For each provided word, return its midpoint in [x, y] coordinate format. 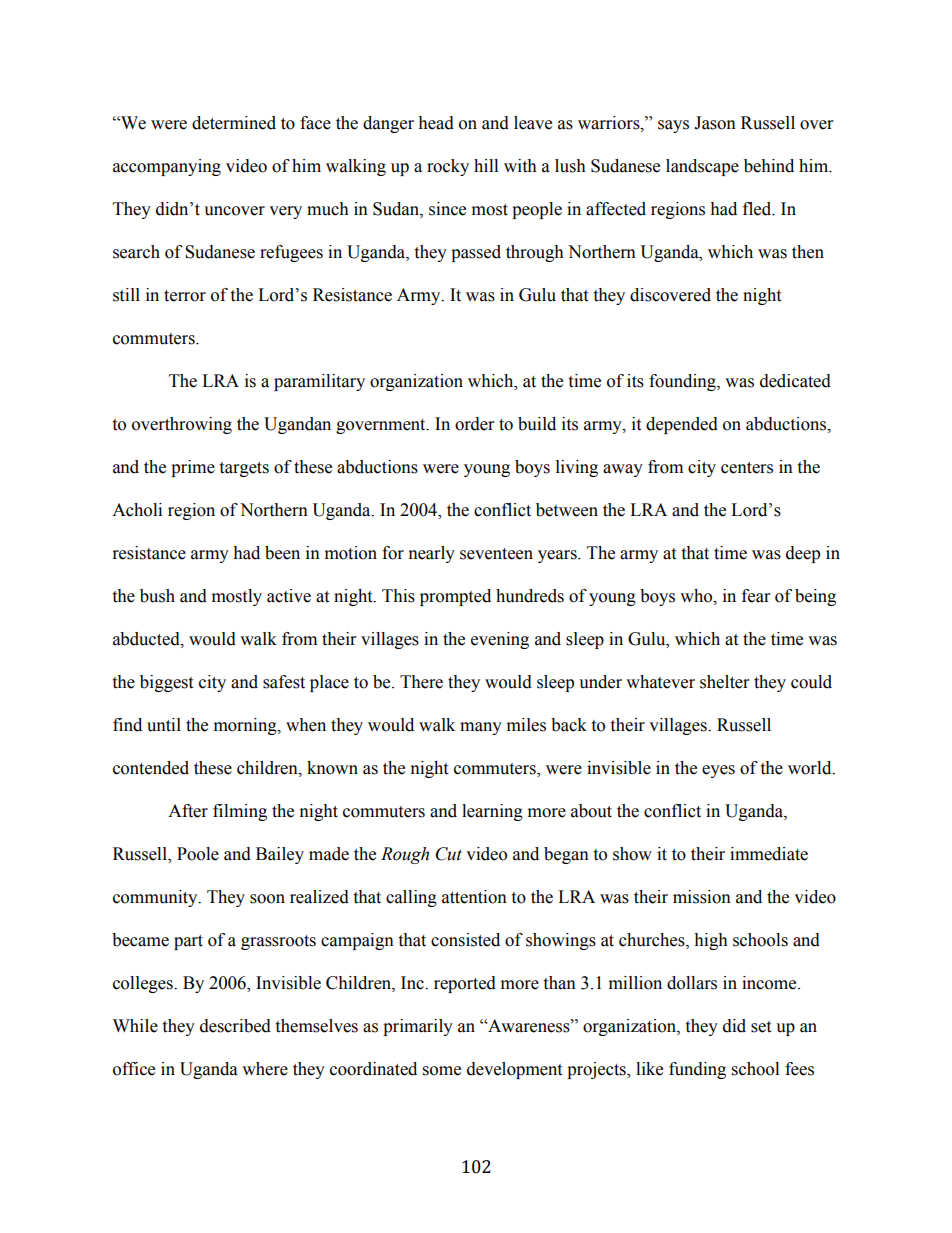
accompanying [167, 167]
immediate [769, 854]
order [474, 424]
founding [683, 382]
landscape [702, 167]
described [235, 1026]
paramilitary [319, 382]
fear [756, 596]
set [761, 1027]
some [442, 1071]
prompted [455, 597]
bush [157, 596]
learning [492, 812]
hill [486, 165]
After [188, 811]
